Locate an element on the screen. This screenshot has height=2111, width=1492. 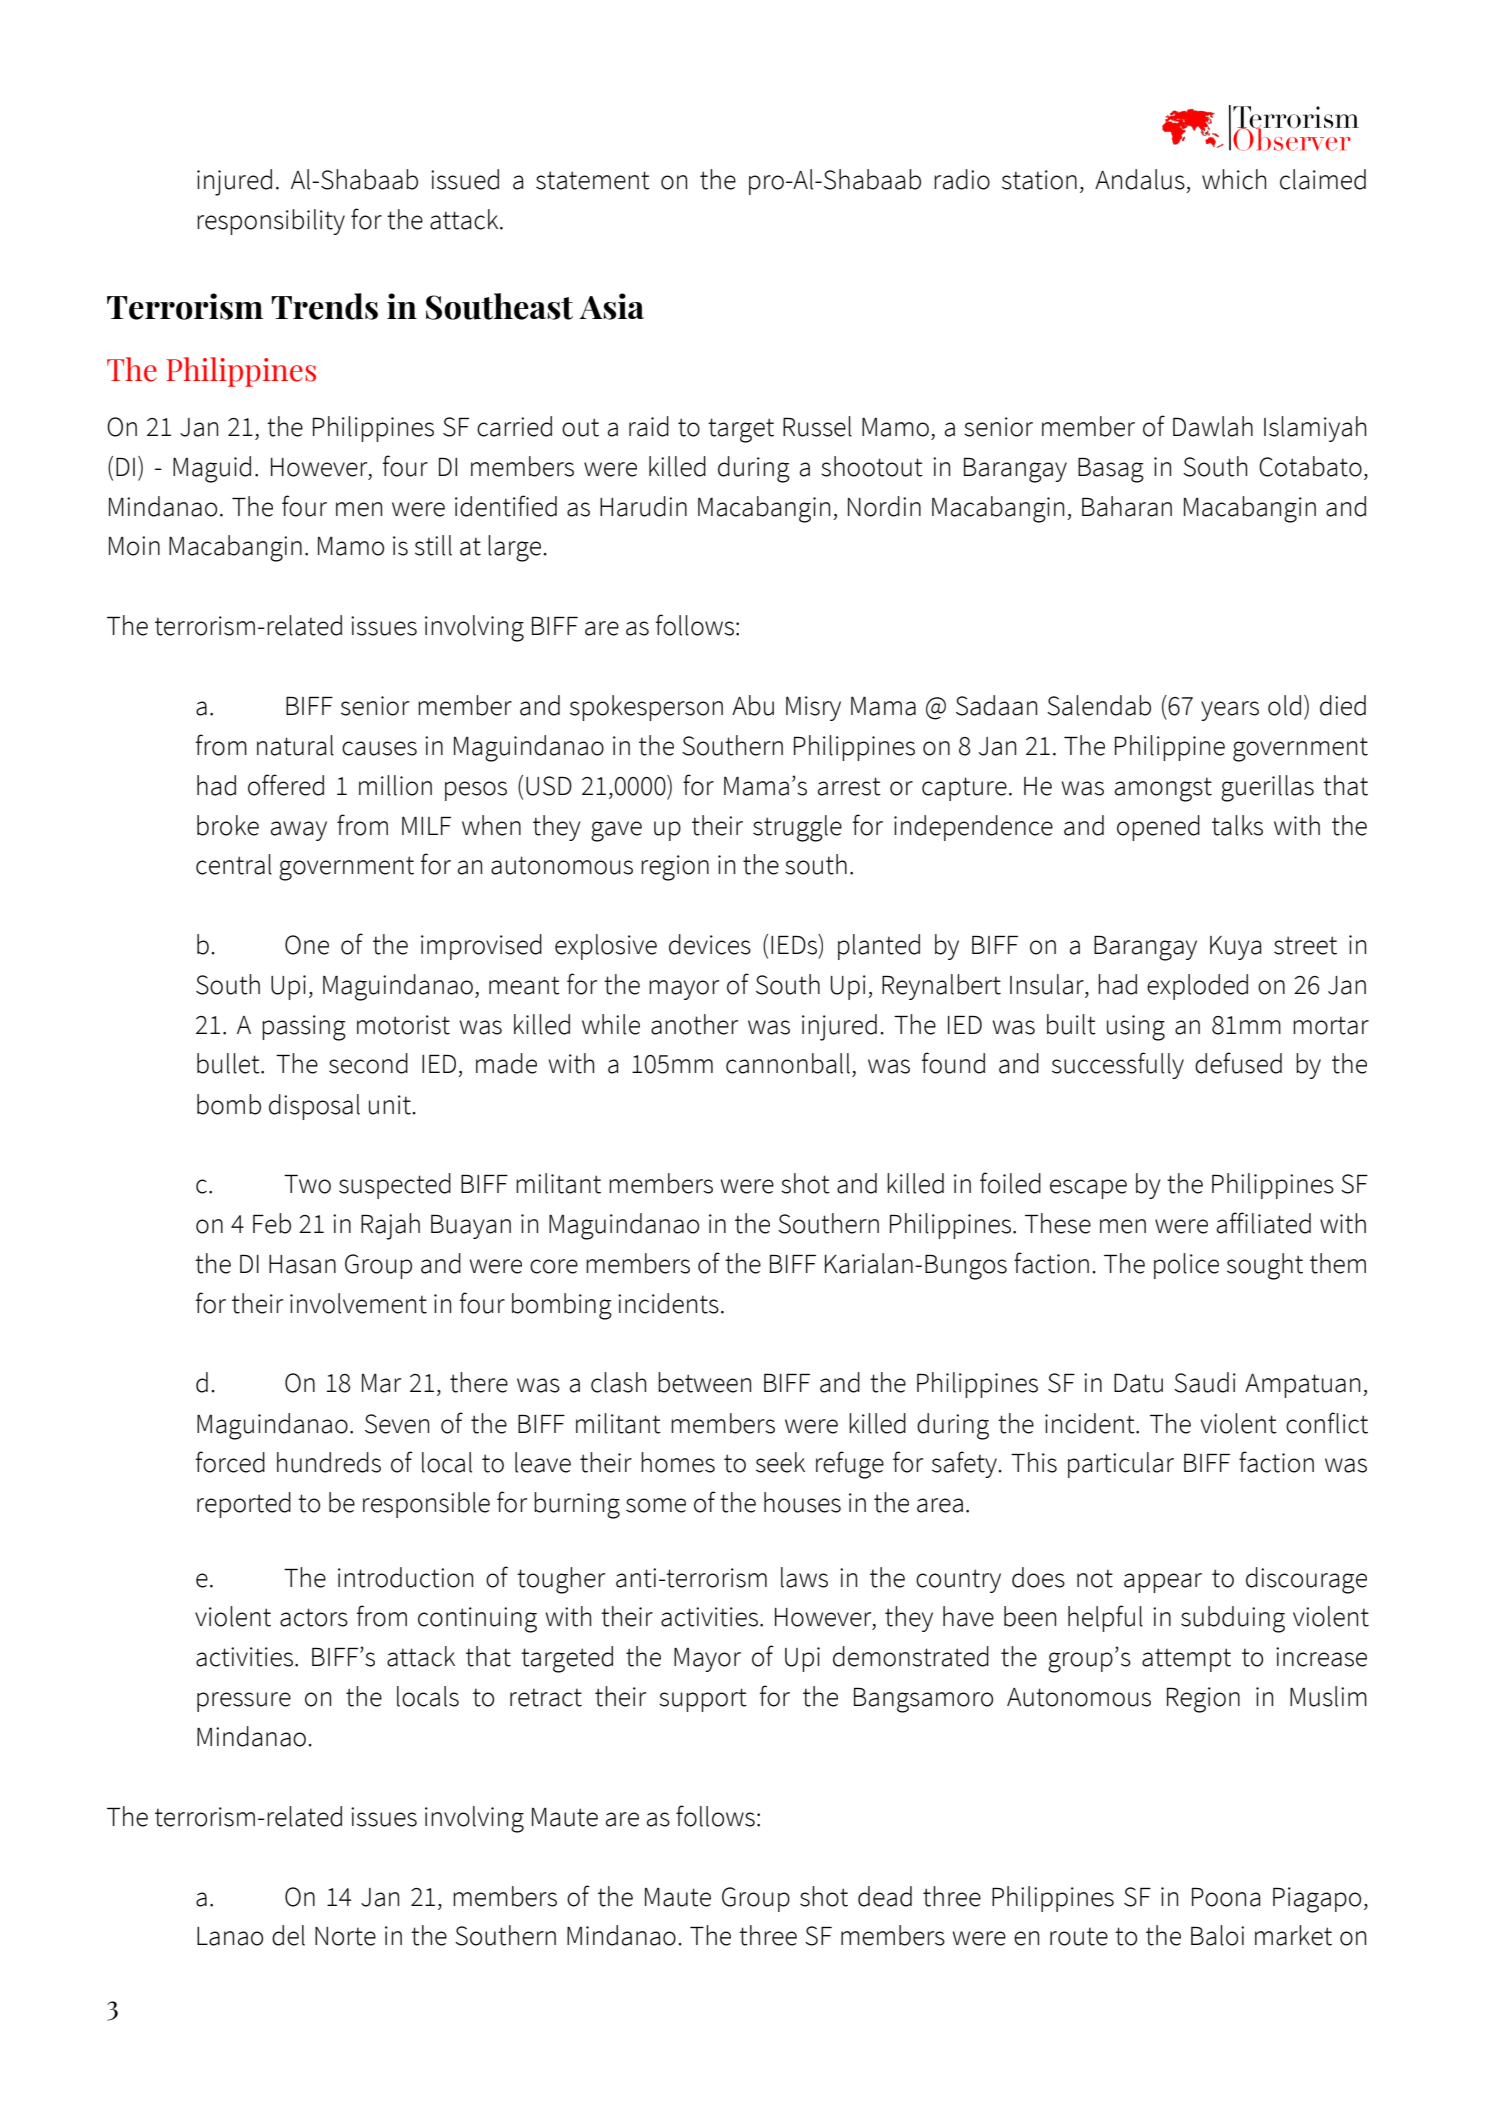
between is located at coordinates (704, 1382).
